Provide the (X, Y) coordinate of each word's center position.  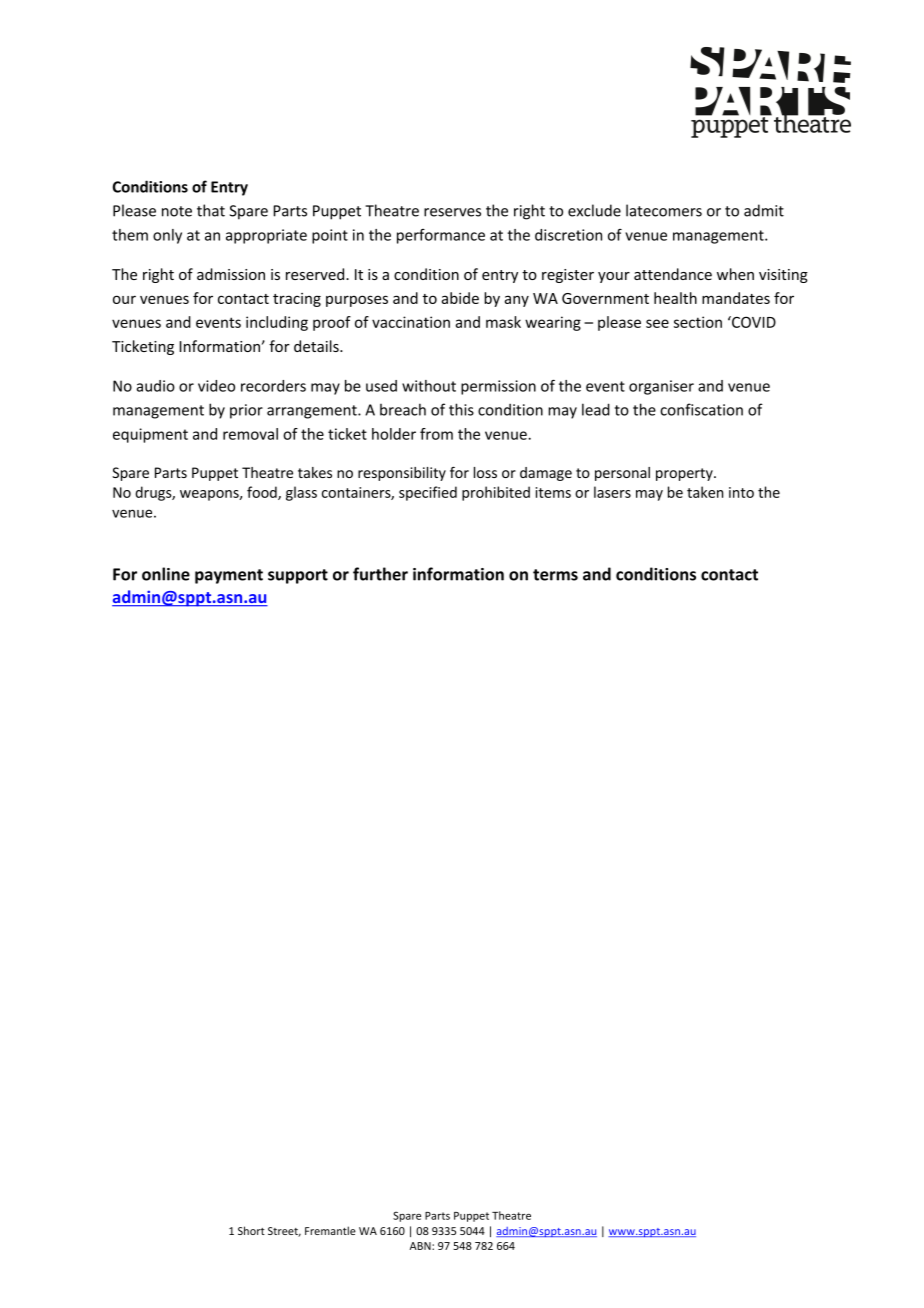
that (211, 210)
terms (555, 575)
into (741, 492)
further (380, 574)
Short (251, 1230)
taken (705, 492)
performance (441, 236)
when (735, 274)
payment (229, 576)
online (166, 574)
